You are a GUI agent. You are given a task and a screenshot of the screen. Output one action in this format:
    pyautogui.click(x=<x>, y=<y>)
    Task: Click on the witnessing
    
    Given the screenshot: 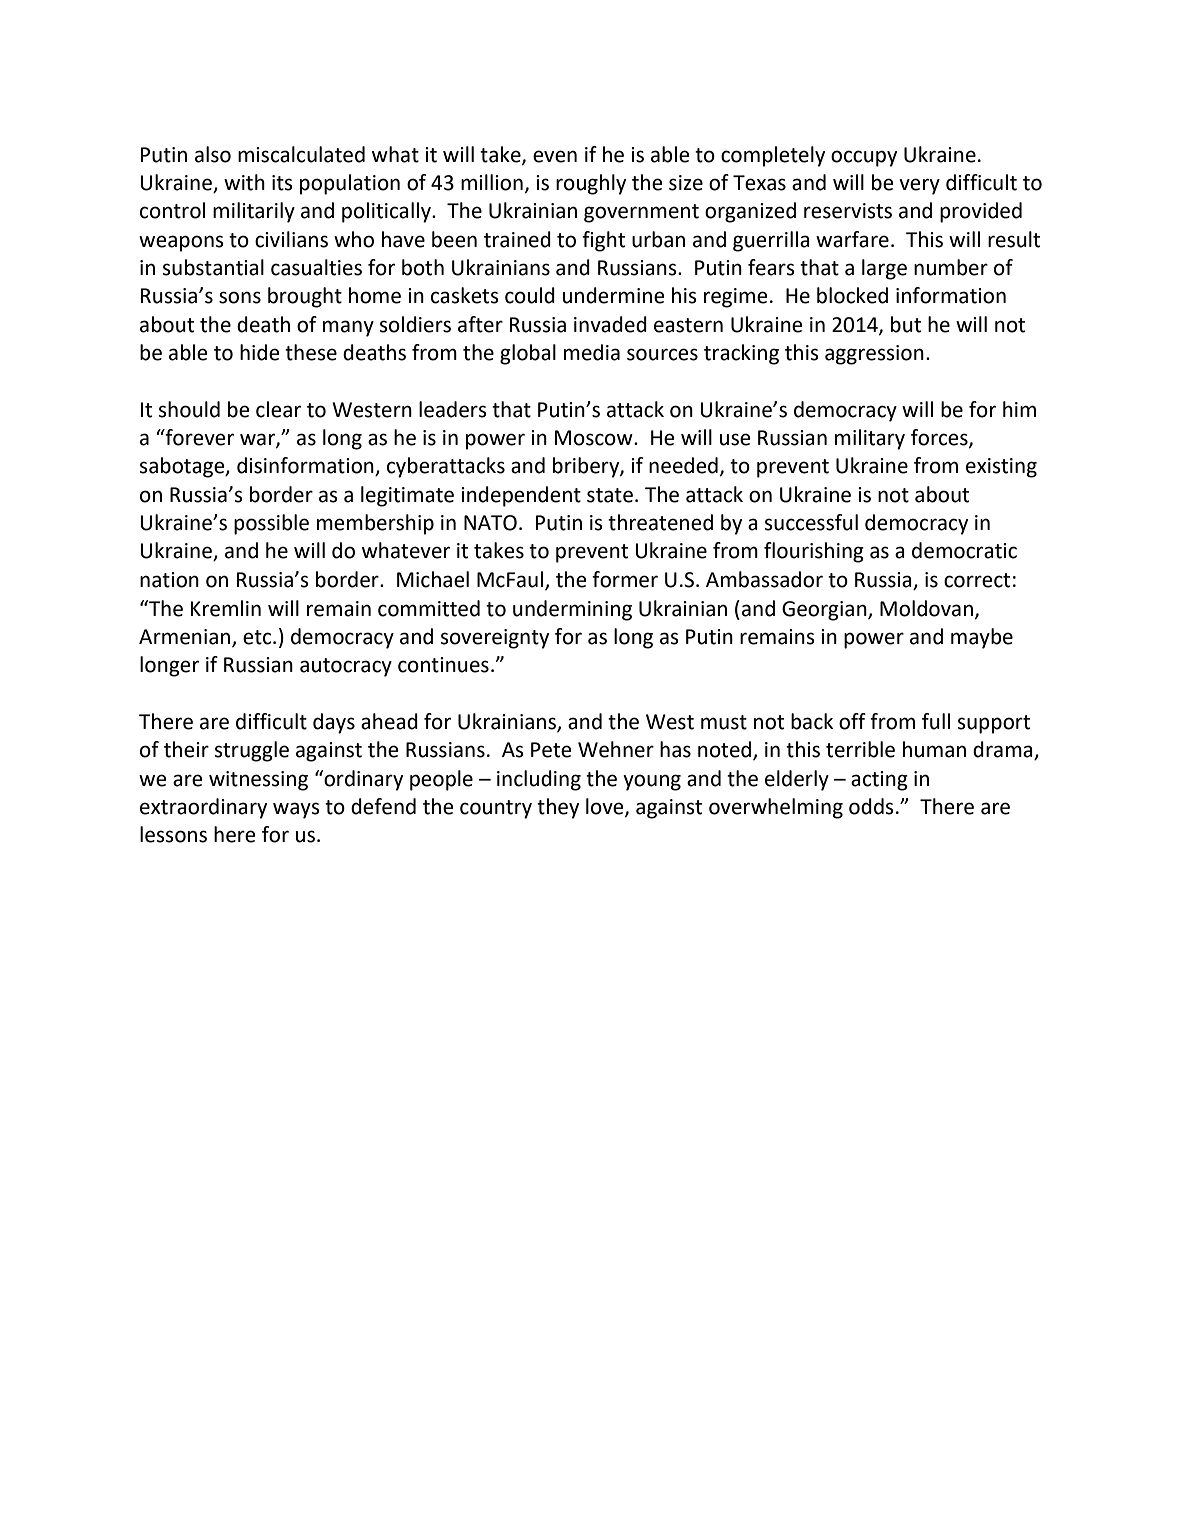 What is the action you would take?
    pyautogui.click(x=258, y=781)
